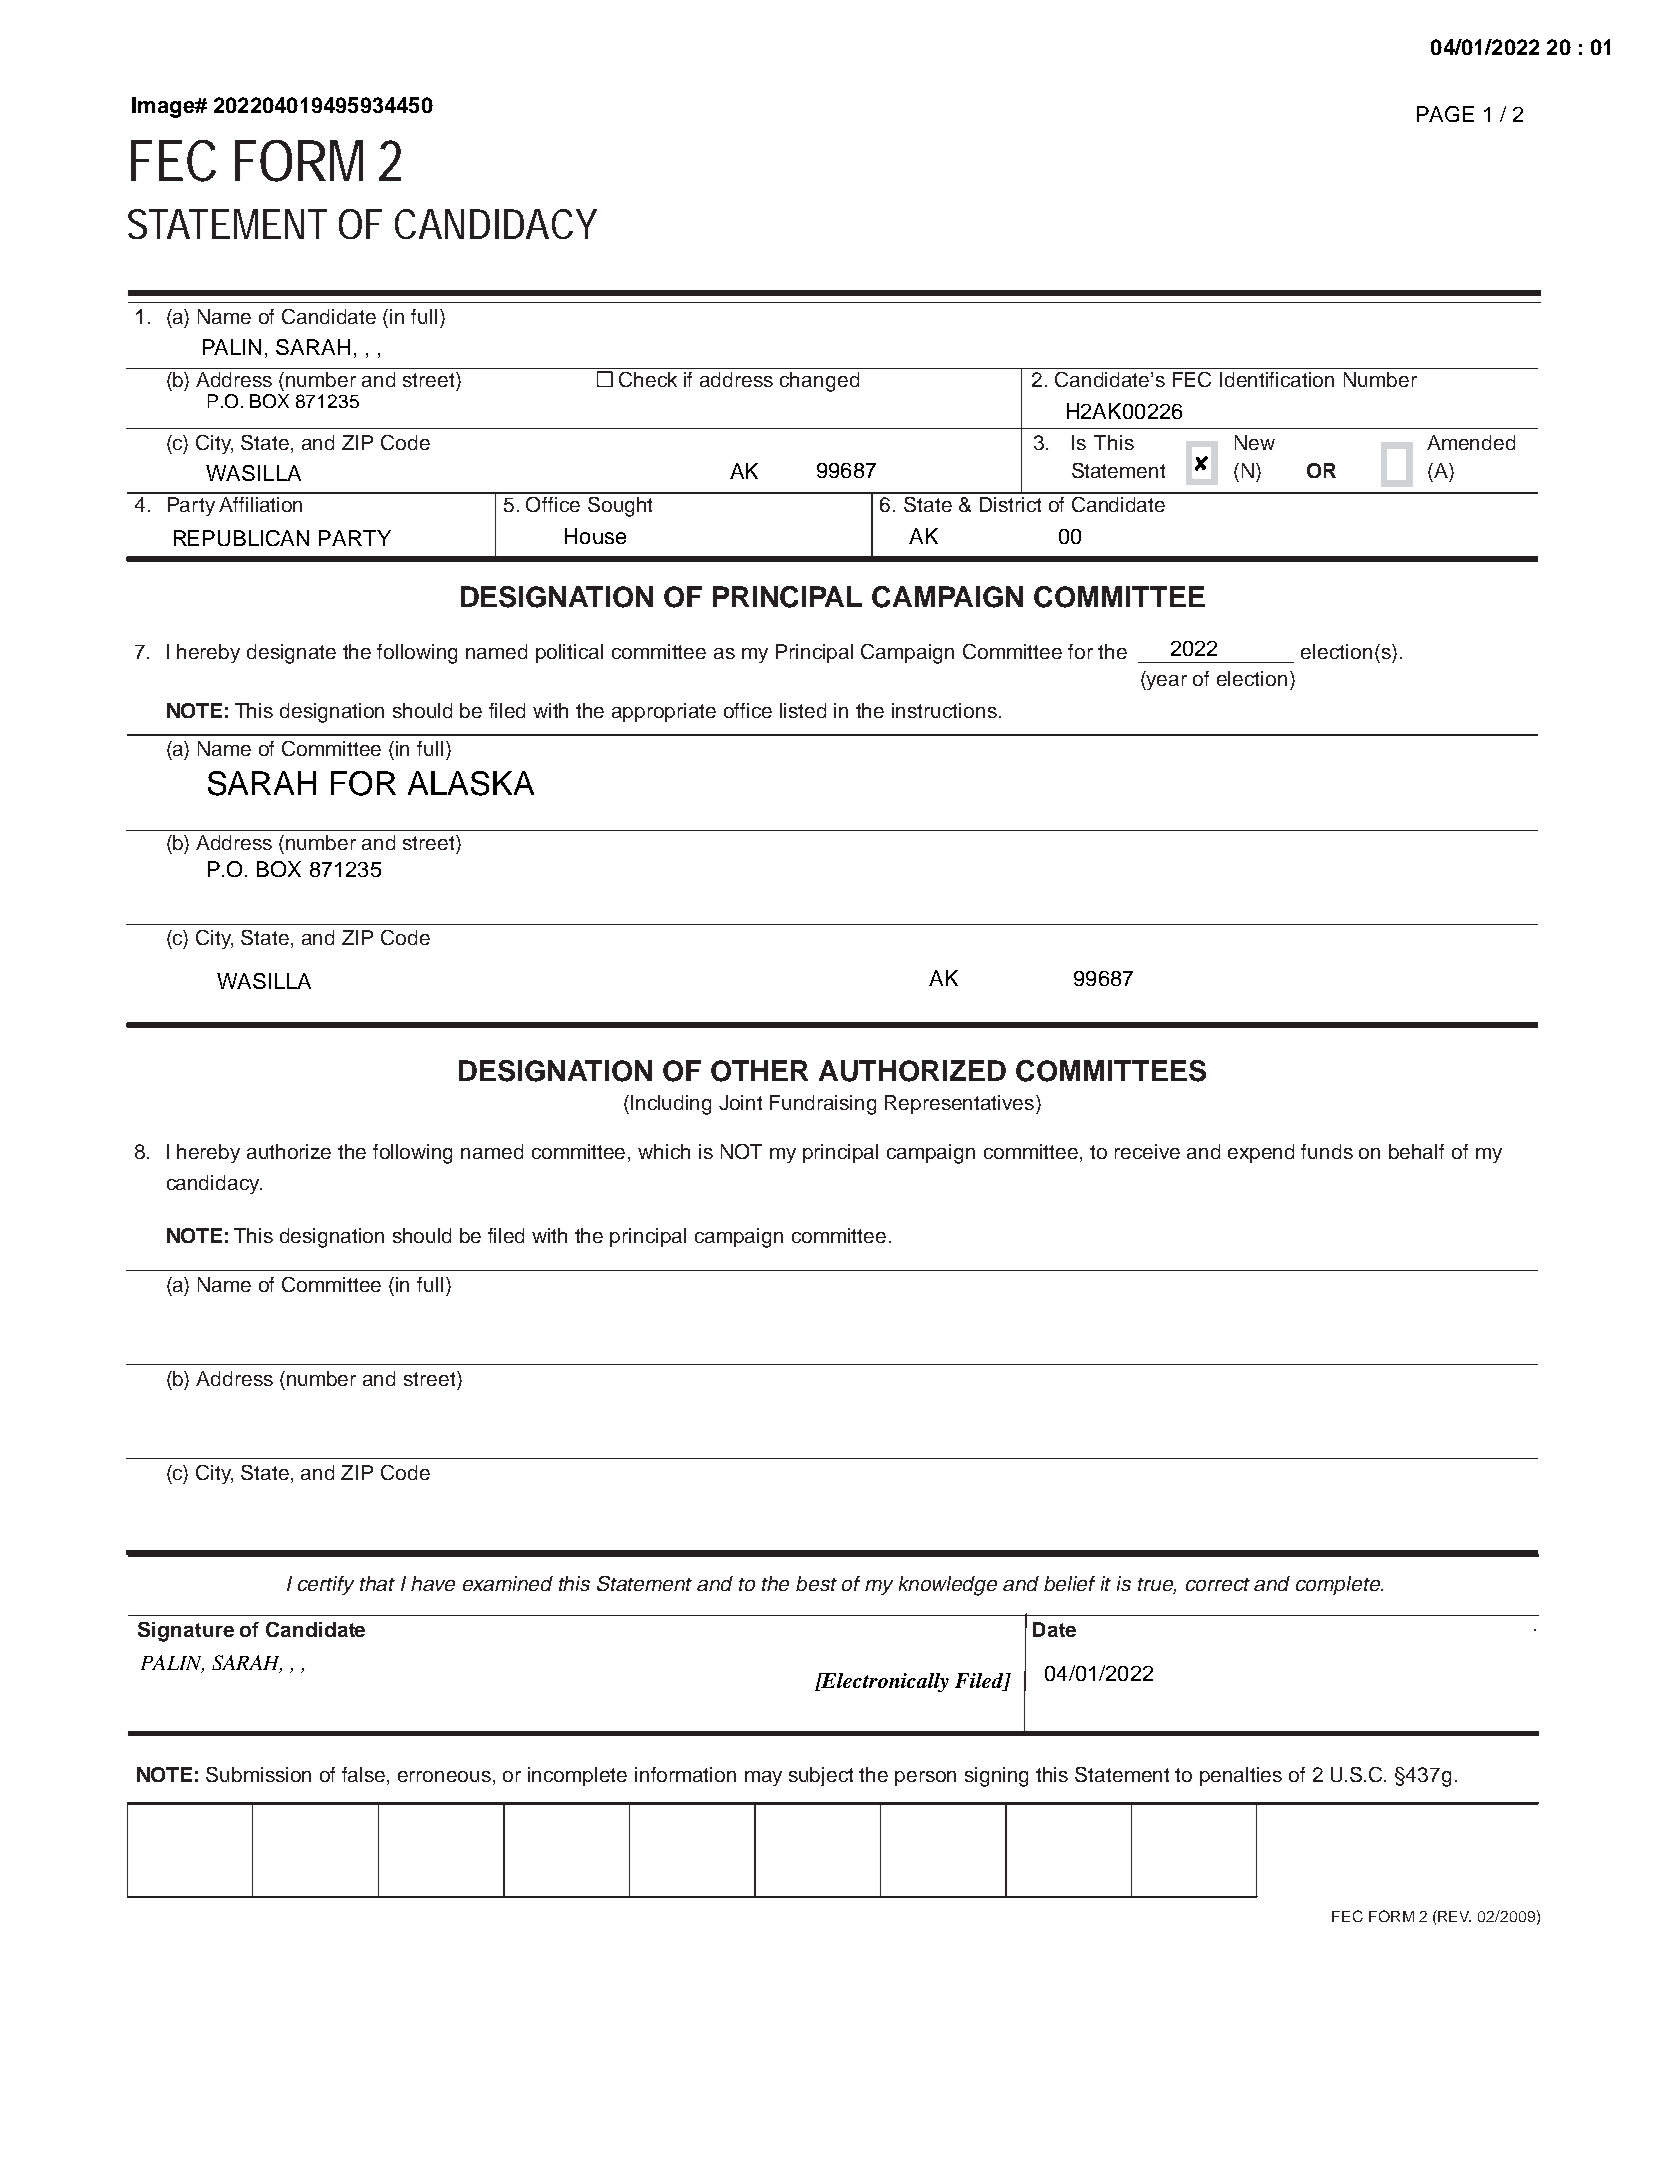 The width and height of the screenshot is (1679, 2173). I want to click on false, so click(365, 1774).
